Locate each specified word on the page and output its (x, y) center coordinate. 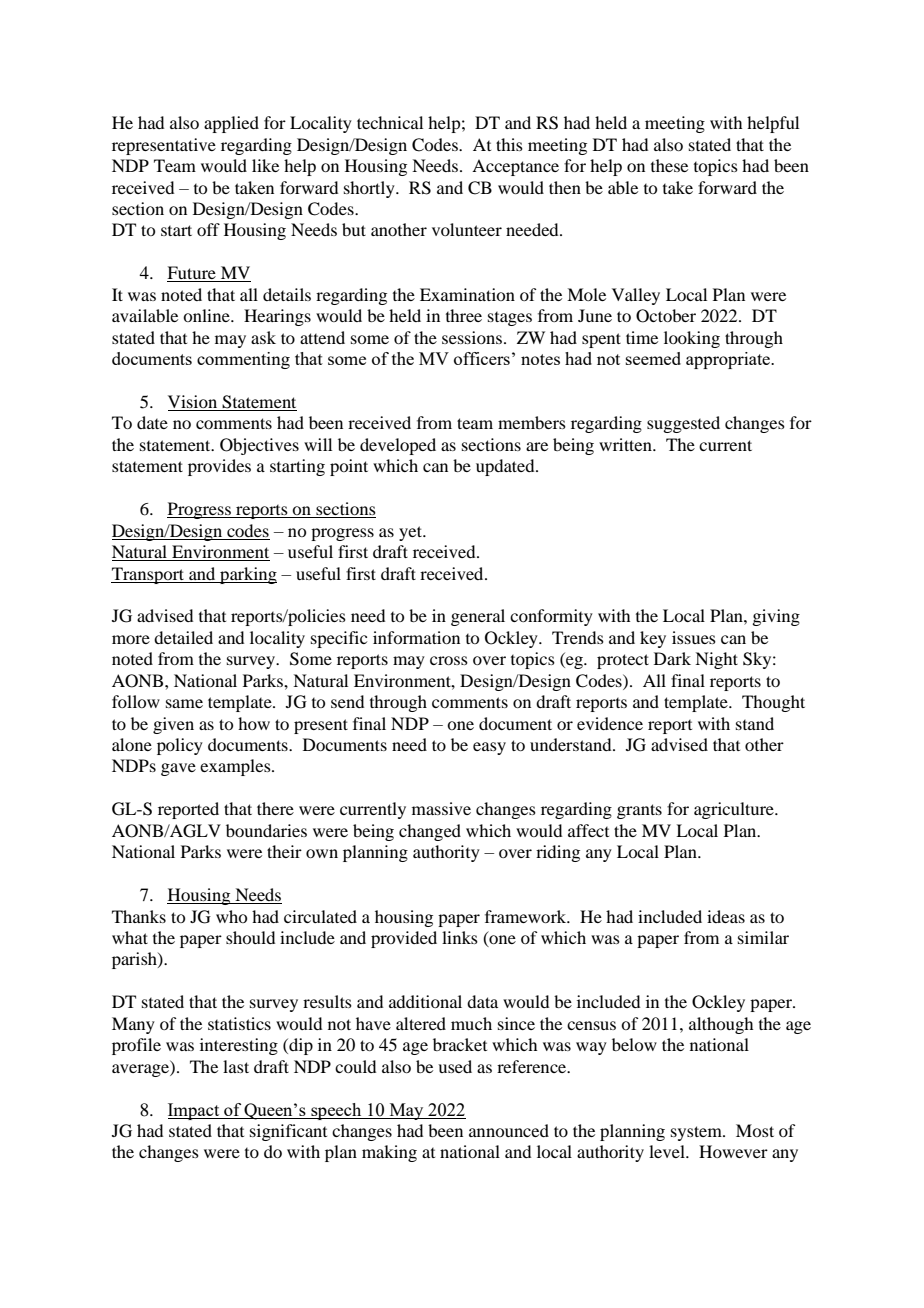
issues (694, 637)
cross (449, 660)
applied (231, 124)
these (669, 165)
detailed (183, 637)
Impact (195, 1111)
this (509, 144)
